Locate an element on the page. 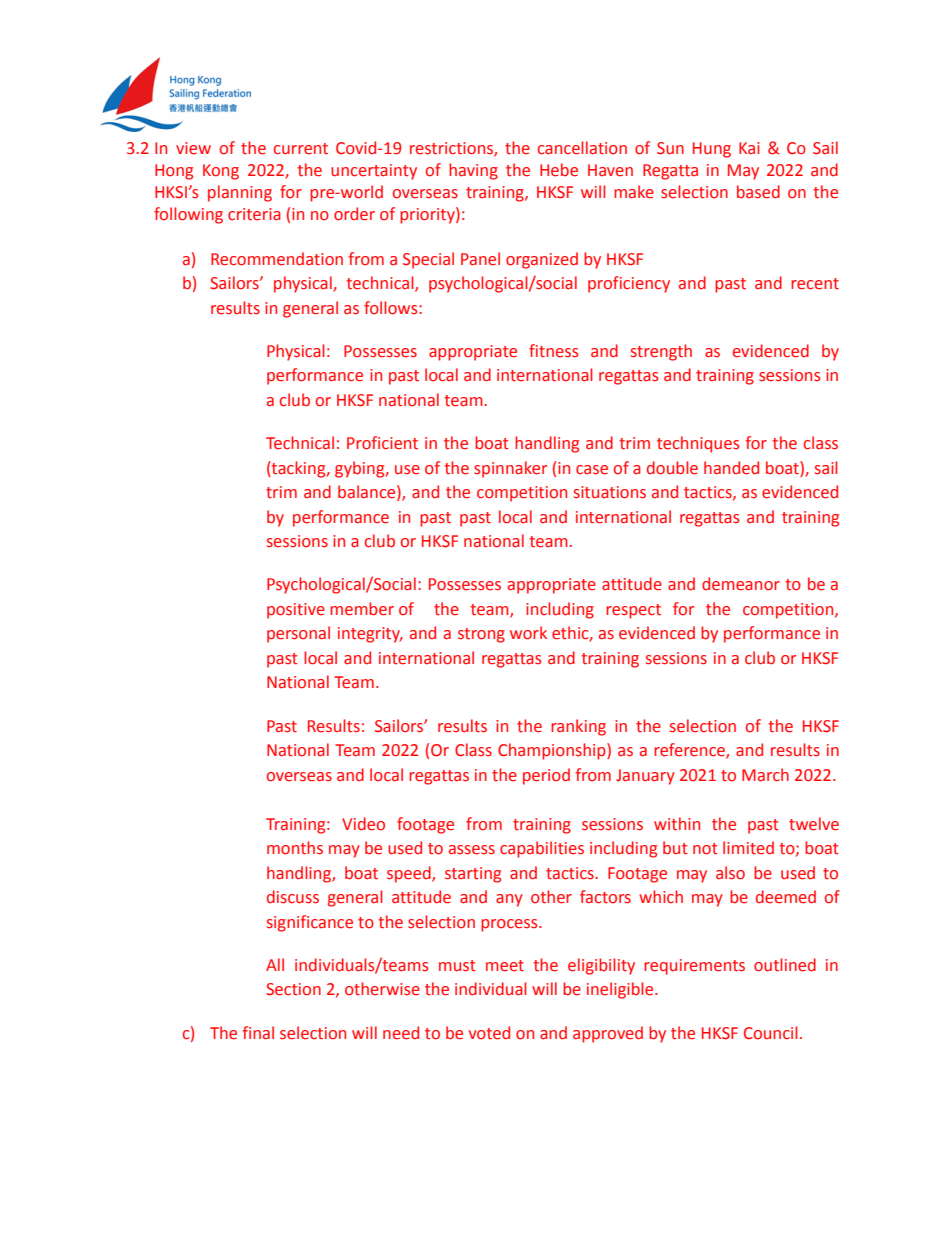 The image size is (952, 1233). final is located at coordinates (258, 1033).
